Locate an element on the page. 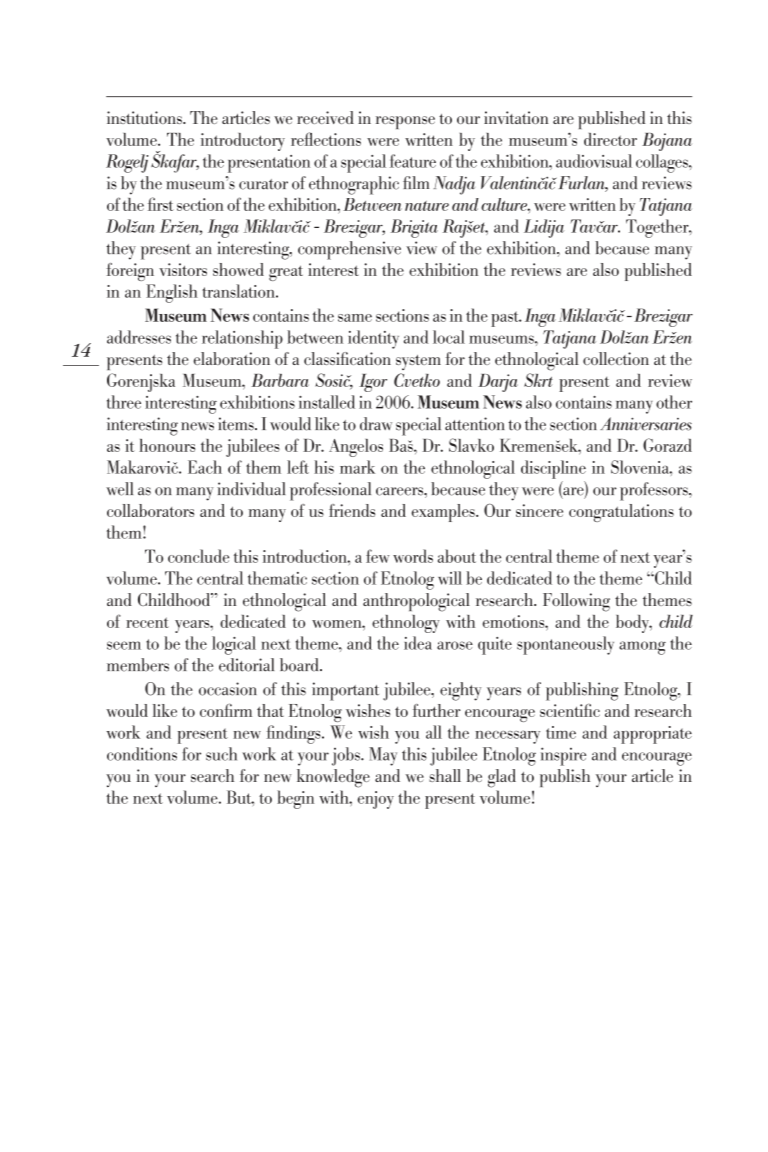 This image has width=768, height=1152. Each is located at coordinates (205, 467).
